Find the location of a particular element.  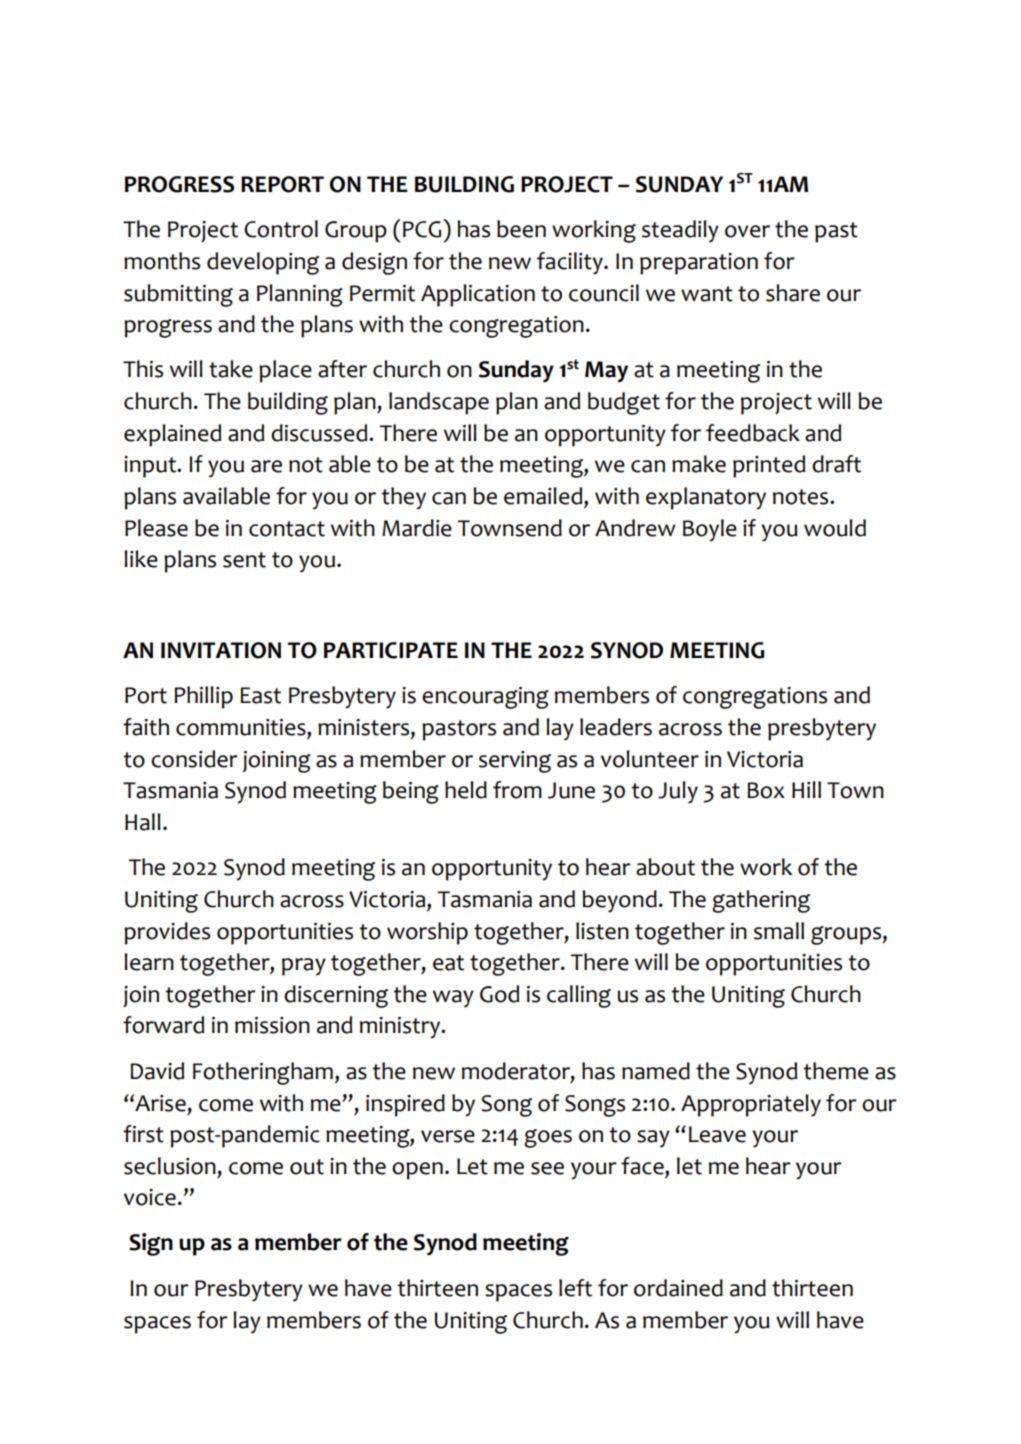

ordained is located at coordinates (678, 1288).
